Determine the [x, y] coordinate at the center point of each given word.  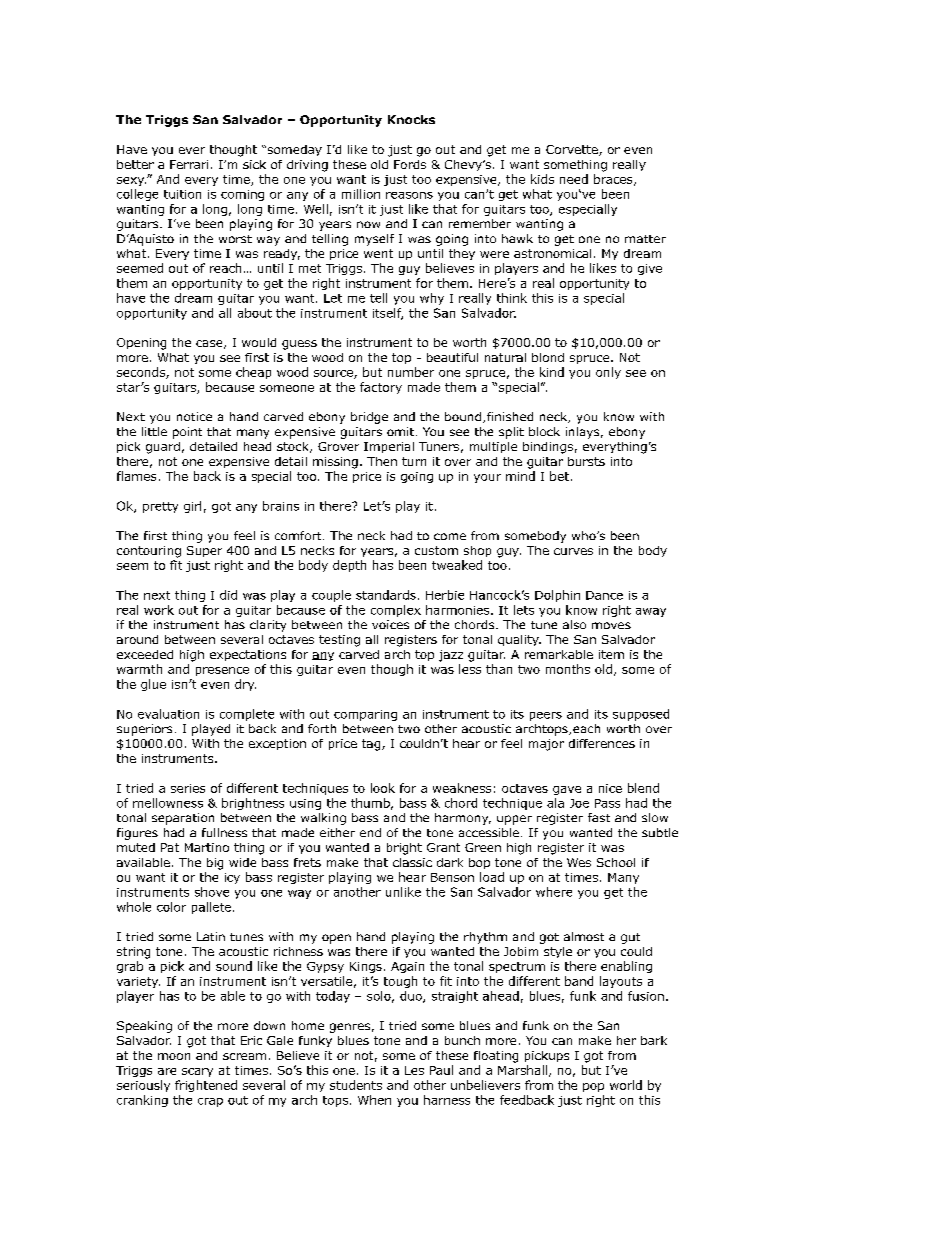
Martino [207, 847]
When [374, 1100]
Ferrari [189, 164]
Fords [410, 164]
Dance [604, 595]
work [159, 610]
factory [381, 388]
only [608, 373]
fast [599, 817]
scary [197, 1072]
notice [194, 416]
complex [396, 611]
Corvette [573, 150]
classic [412, 862]
